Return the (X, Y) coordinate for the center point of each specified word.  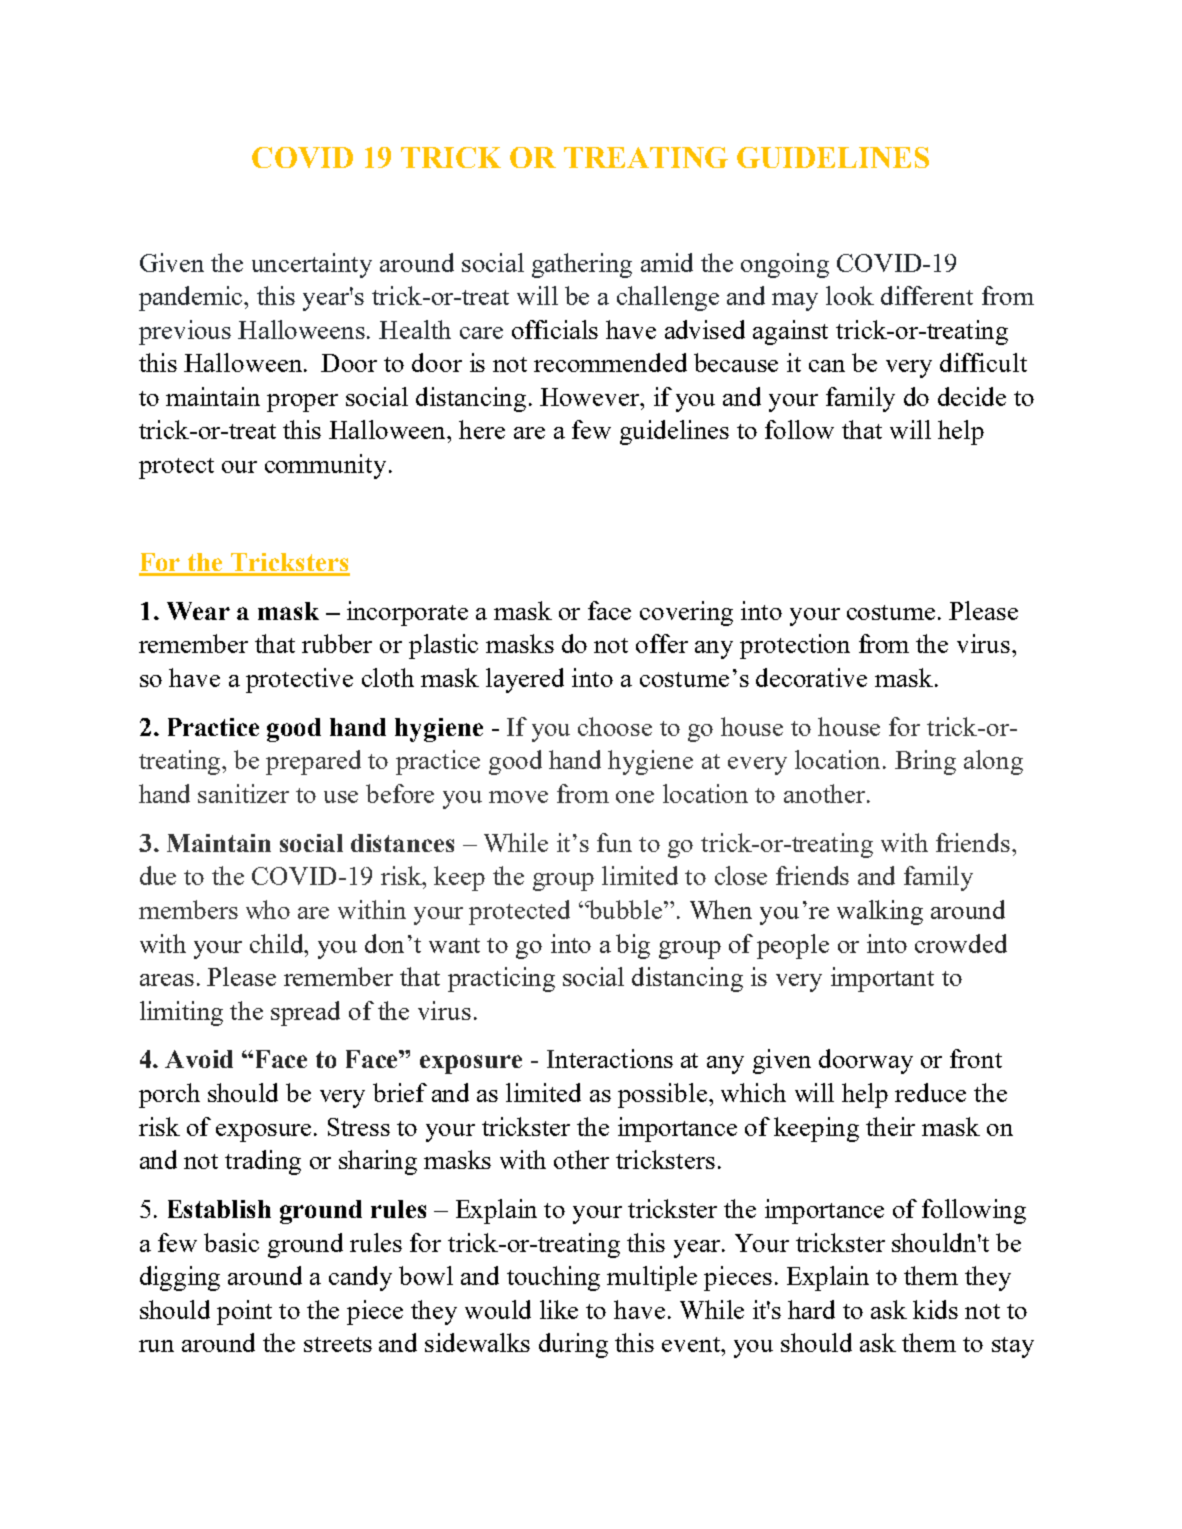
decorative (811, 677)
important (882, 979)
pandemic (192, 298)
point (244, 1312)
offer (662, 643)
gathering (582, 265)
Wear (198, 611)
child (278, 943)
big (633, 946)
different (927, 295)
